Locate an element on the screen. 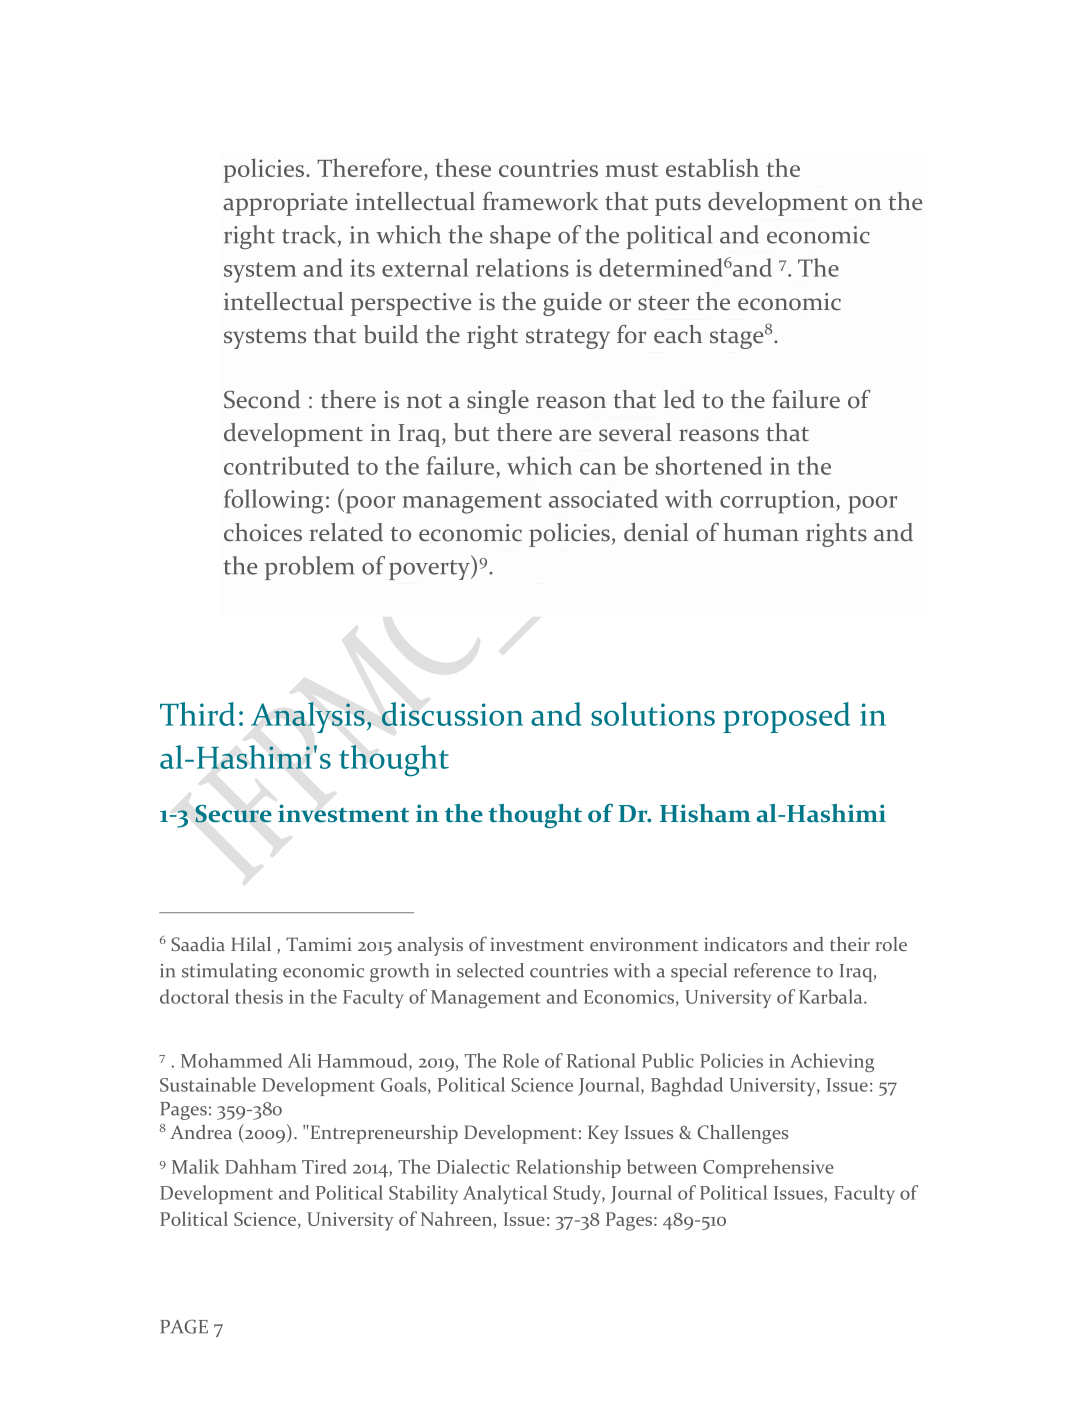 Image resolution: width=1083 pixels, height=1402 pixels. Analytical is located at coordinates (505, 1194).
